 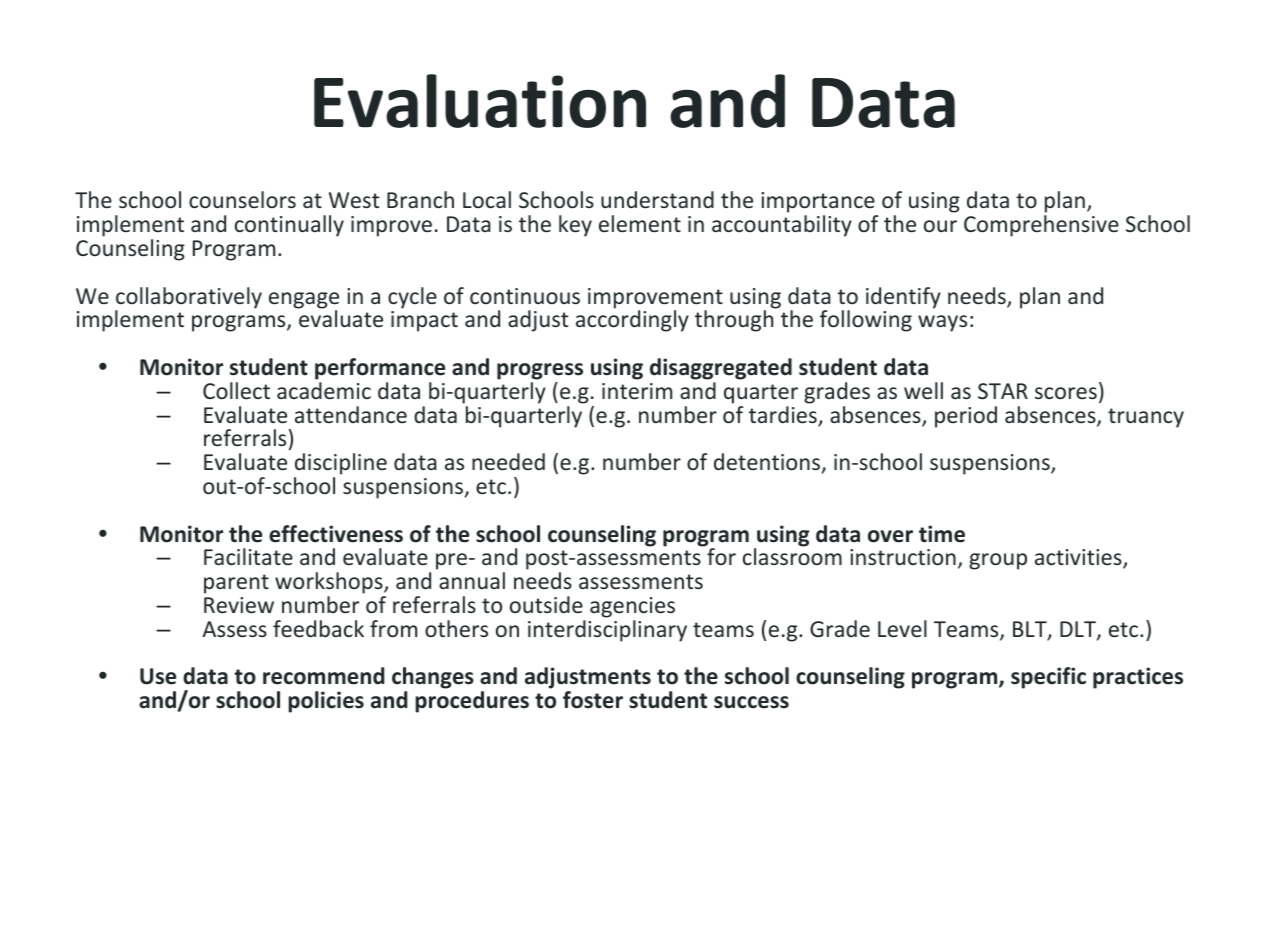 What do you see at coordinates (289, 226) in the screenshot?
I see `continually` at bounding box center [289, 226].
